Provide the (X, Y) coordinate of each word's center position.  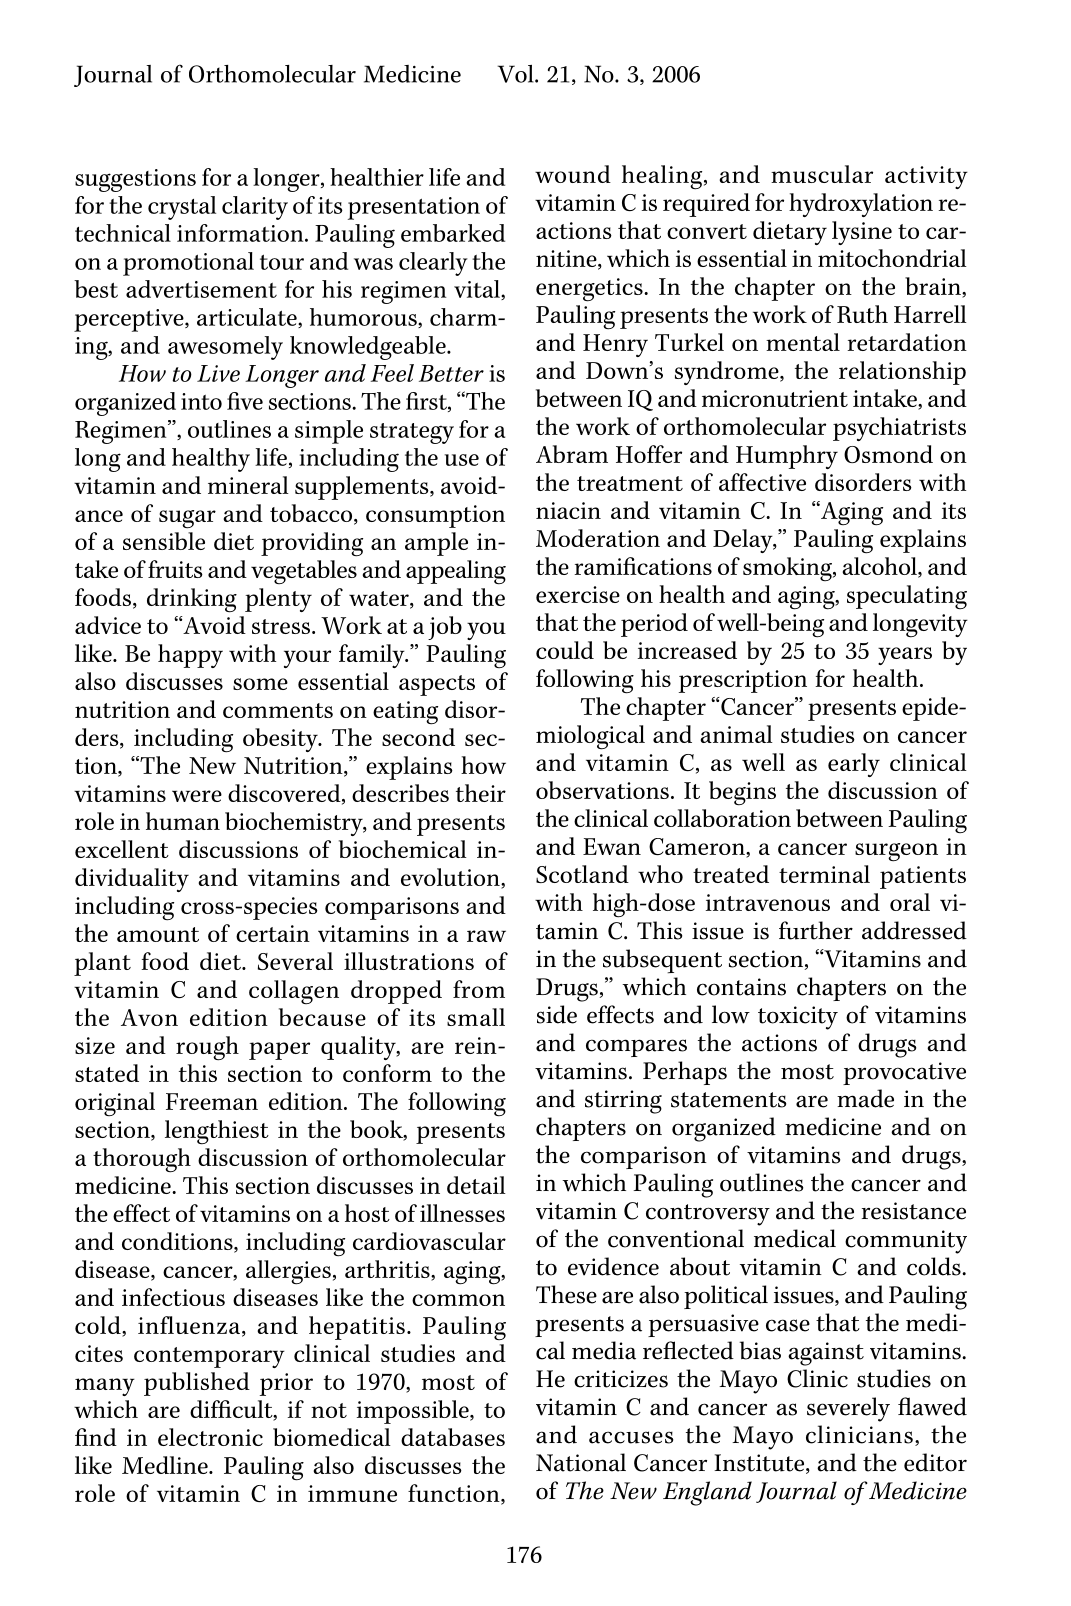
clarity (255, 208)
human (183, 821)
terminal (824, 874)
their (481, 793)
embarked (453, 233)
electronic (210, 1437)
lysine (862, 233)
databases (453, 1437)
